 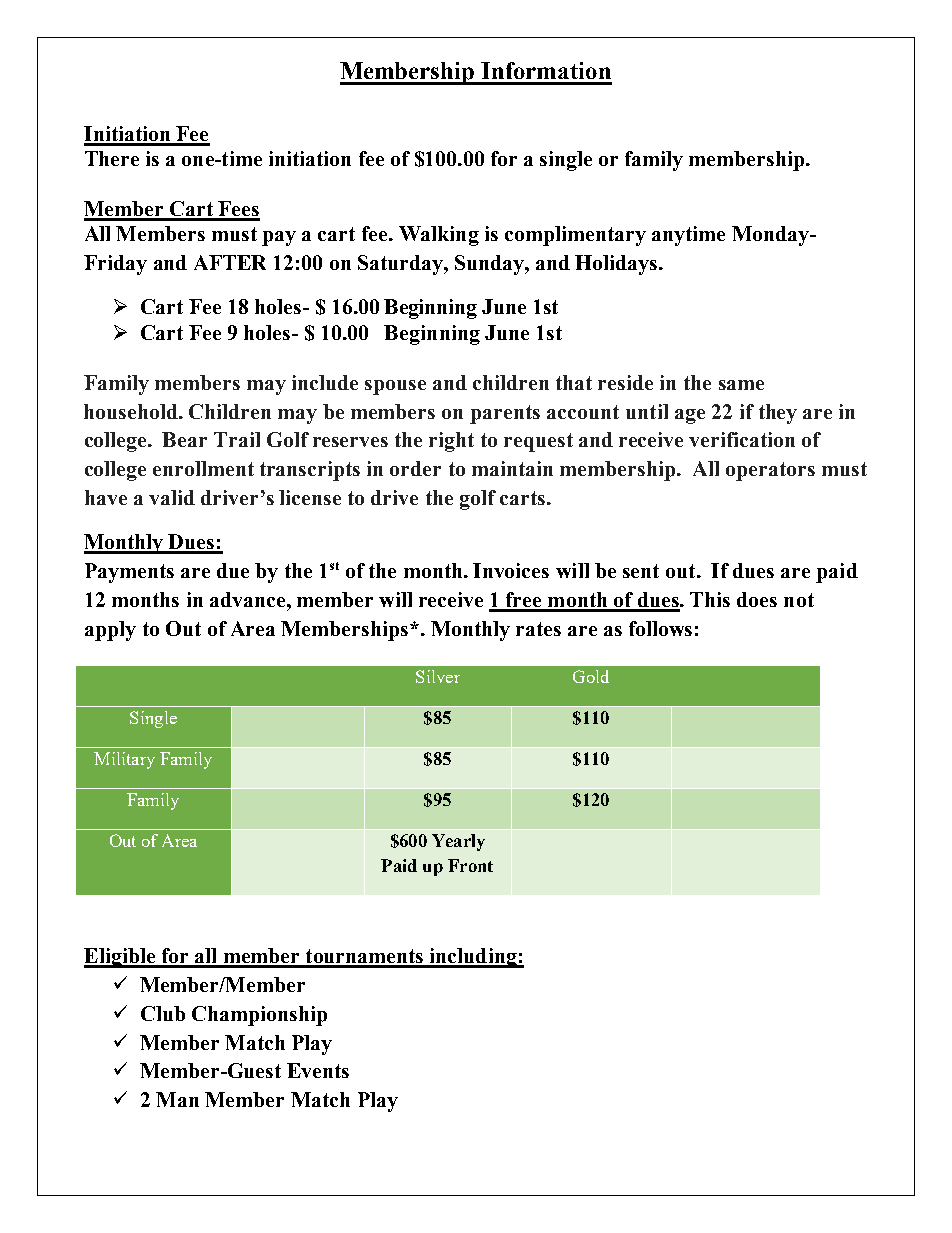 I want to click on There, so click(x=112, y=158).
